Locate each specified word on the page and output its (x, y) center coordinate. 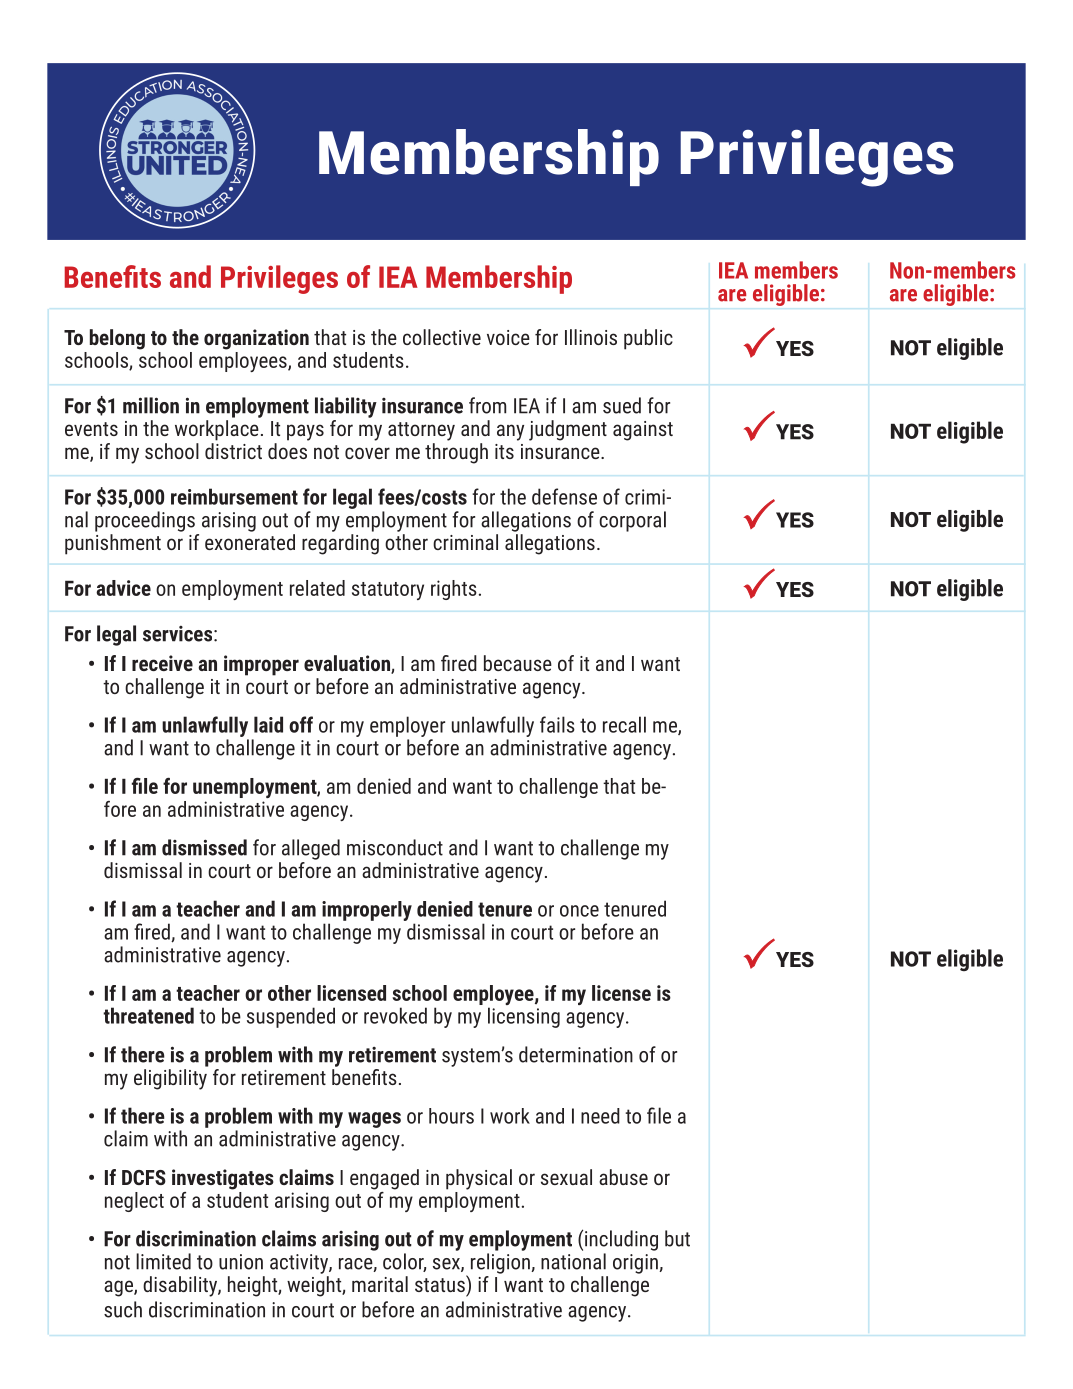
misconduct (395, 847)
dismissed (204, 847)
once (579, 911)
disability (181, 1286)
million (151, 405)
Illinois (591, 337)
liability (346, 407)
